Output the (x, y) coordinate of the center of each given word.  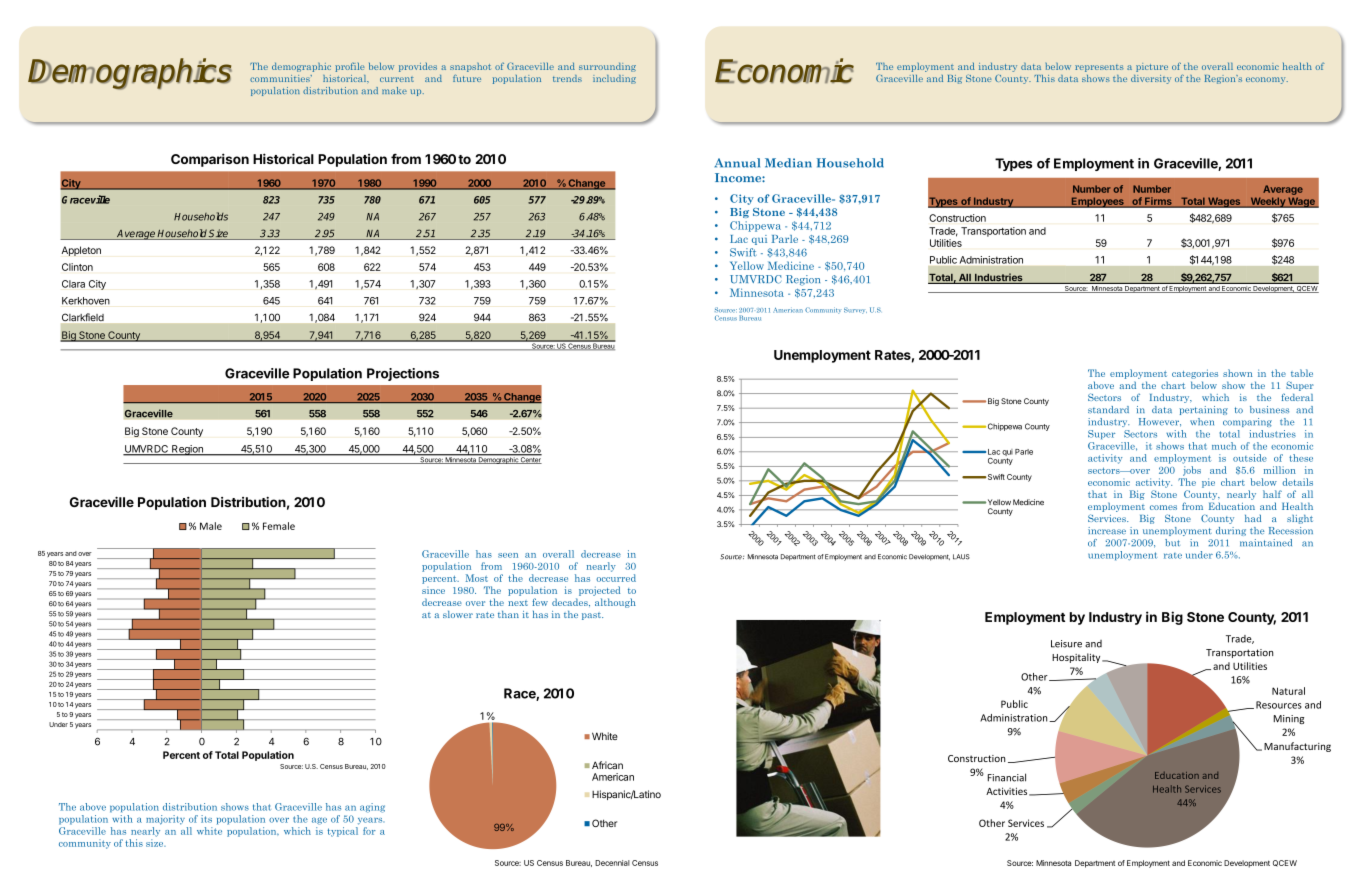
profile (349, 67)
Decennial (612, 863)
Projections (403, 374)
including (614, 79)
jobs (1192, 471)
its (206, 819)
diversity (1151, 79)
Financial (1007, 777)
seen (508, 555)
